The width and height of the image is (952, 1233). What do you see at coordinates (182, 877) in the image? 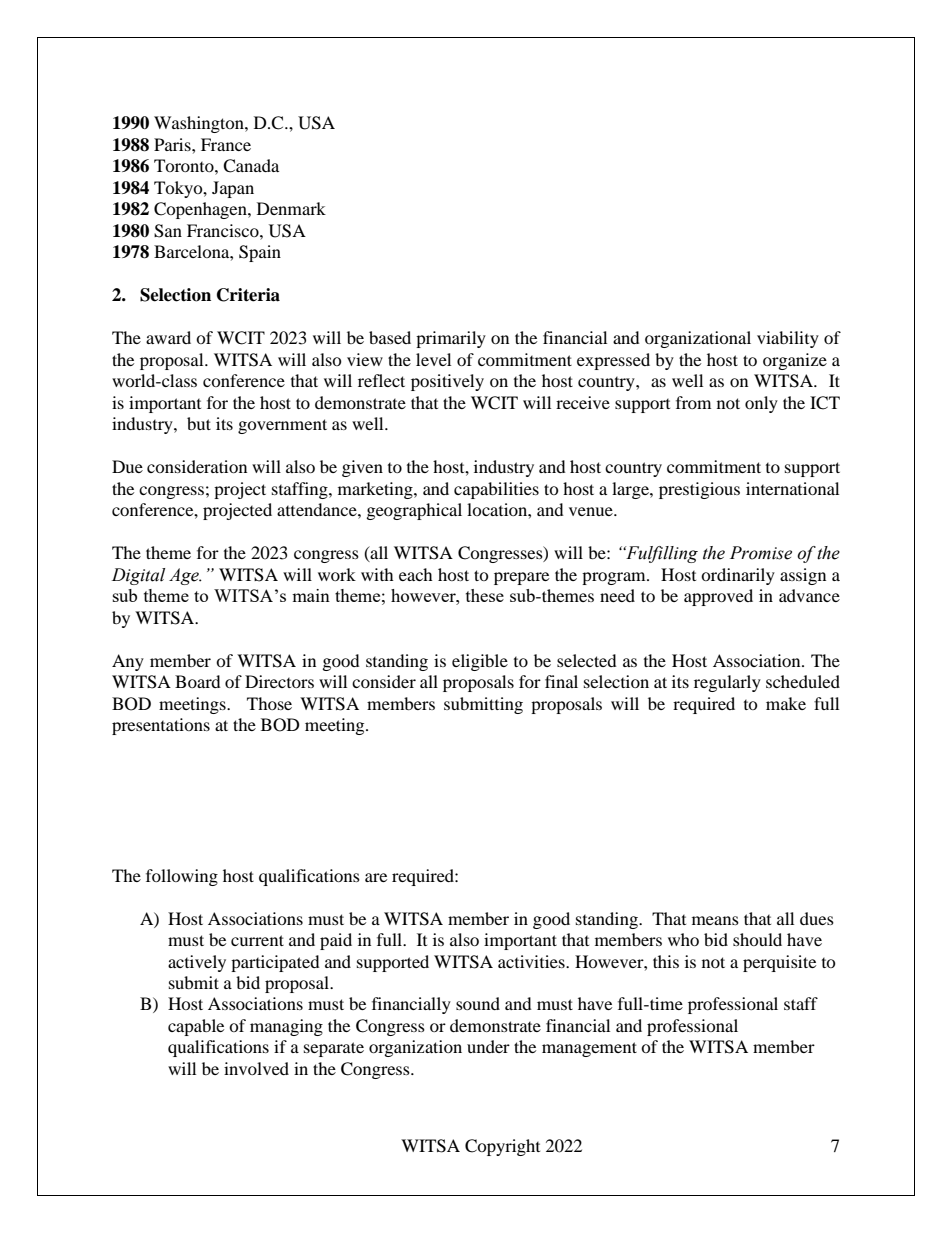
I see `following` at bounding box center [182, 877].
